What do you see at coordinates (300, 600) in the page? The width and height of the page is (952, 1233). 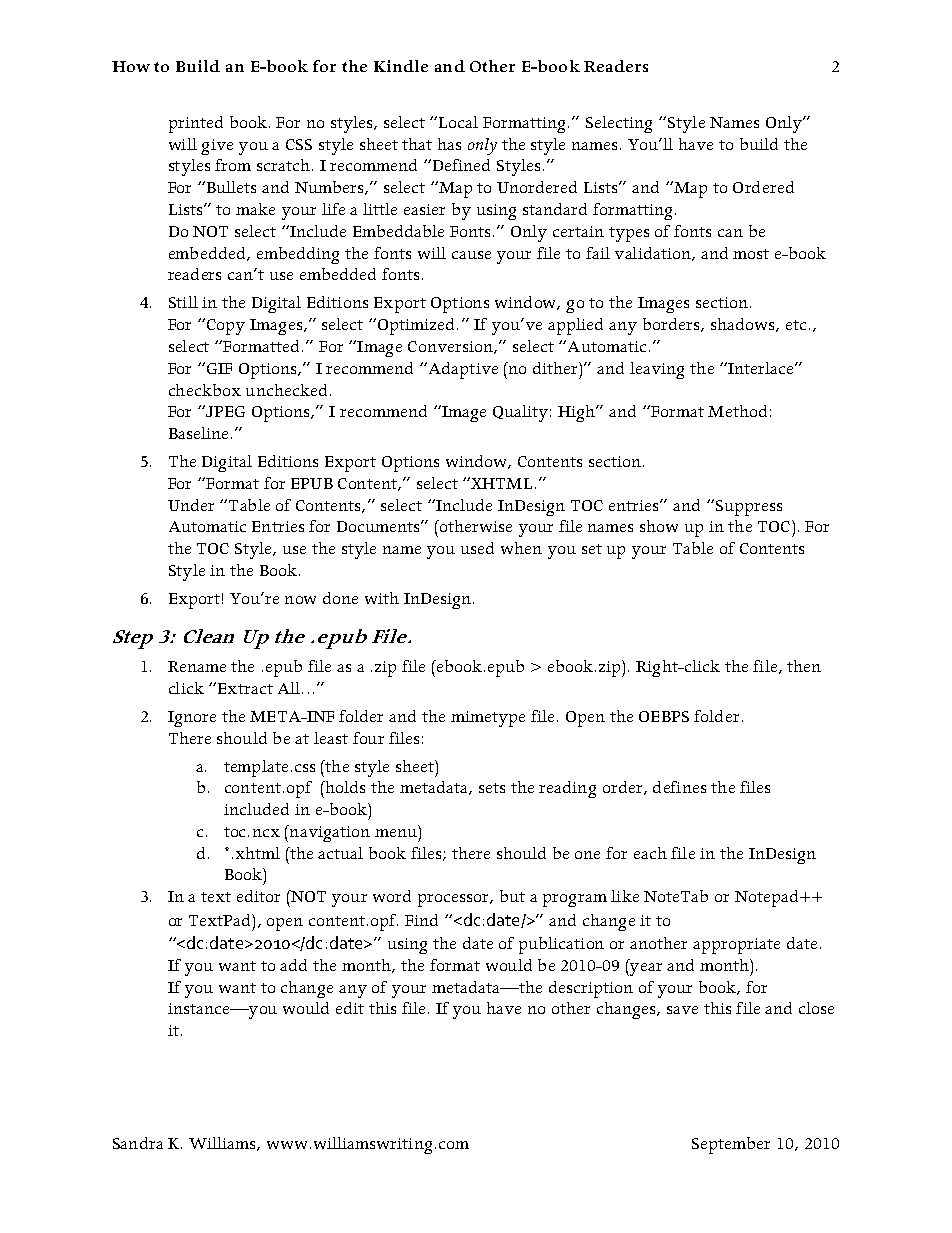 I see `now` at bounding box center [300, 600].
